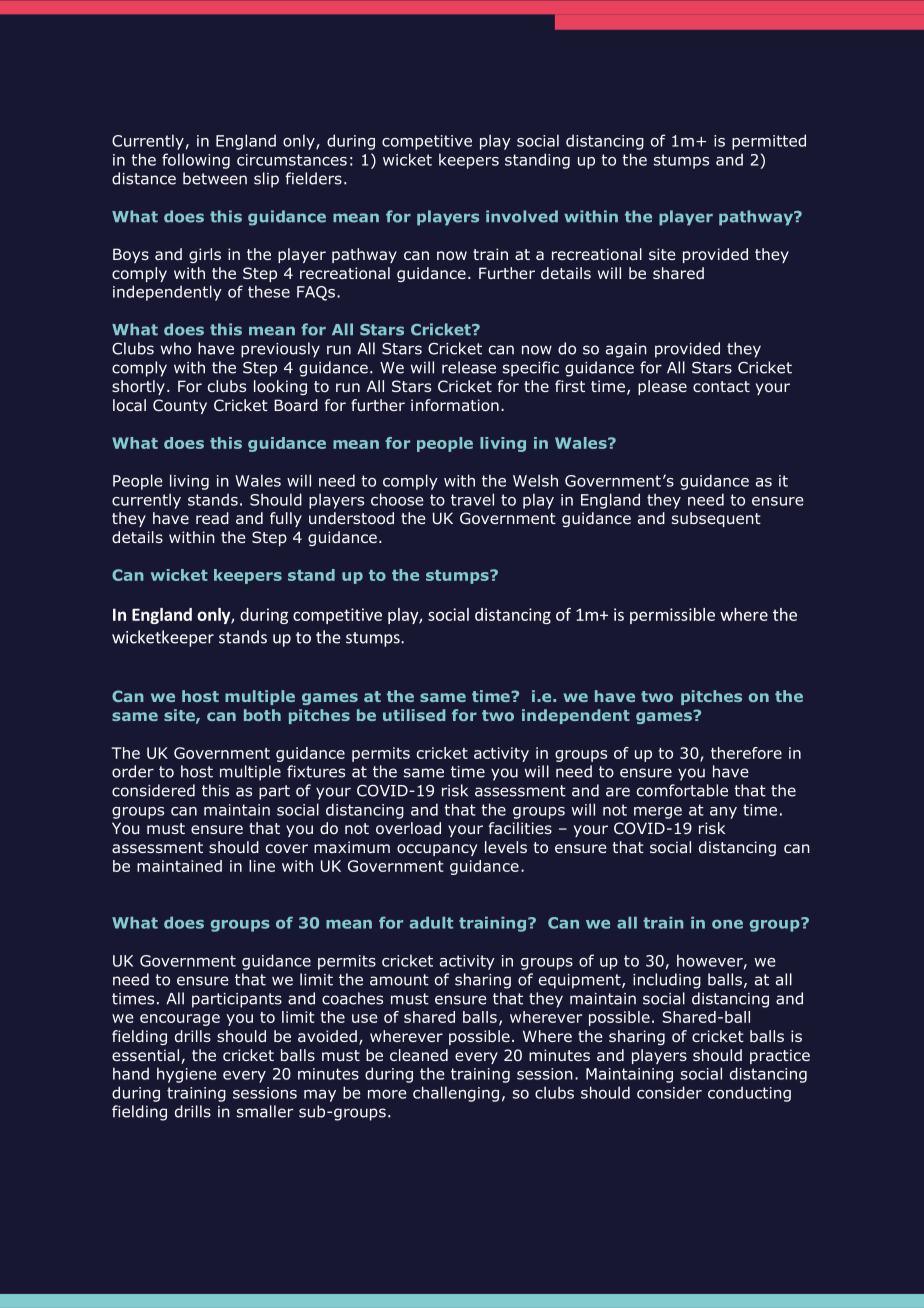 The width and height of the page is (924, 1308). Describe the element at coordinates (672, 616) in the page. I see `permissible` at that location.
